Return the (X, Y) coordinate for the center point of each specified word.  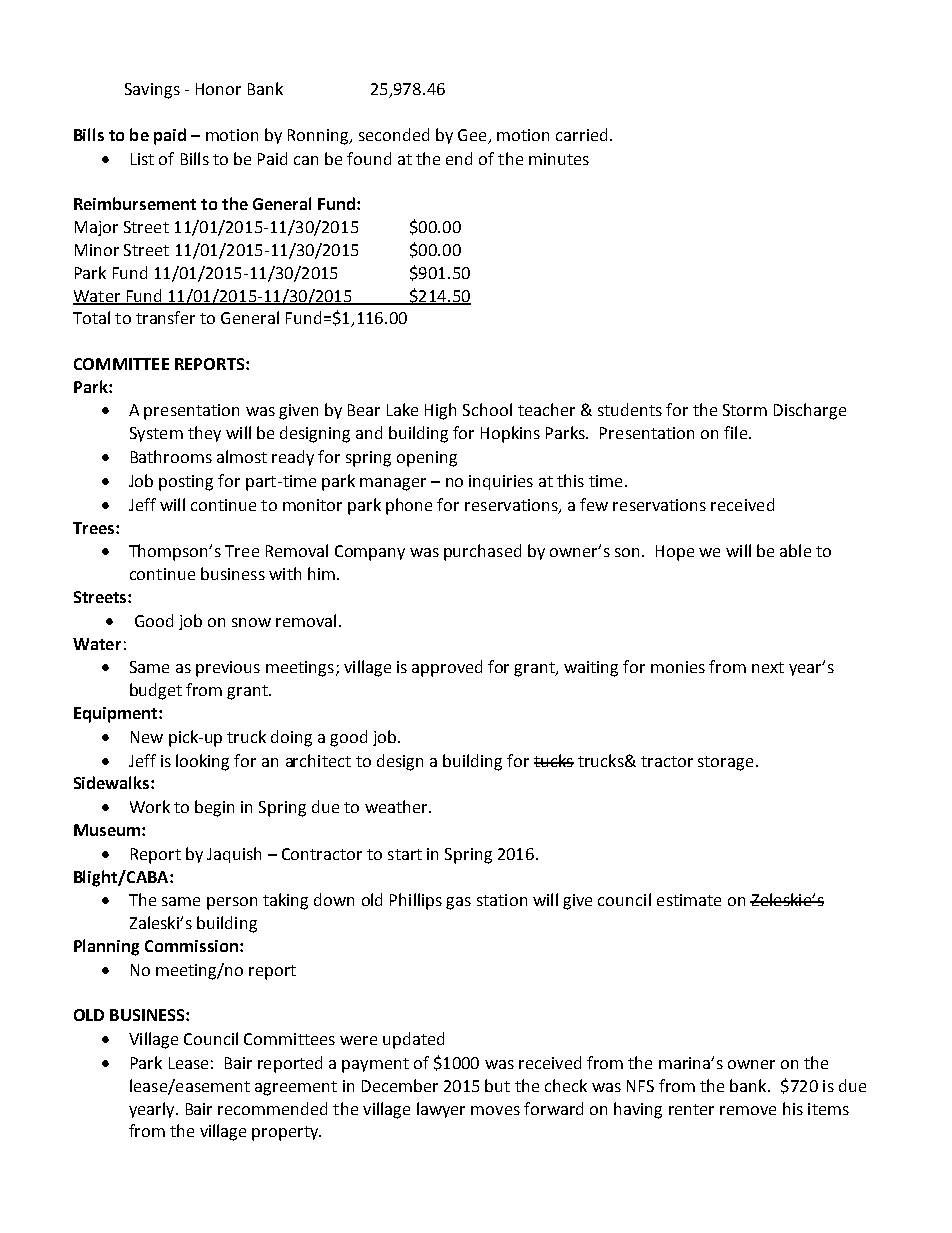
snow (251, 622)
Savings (152, 91)
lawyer (441, 1110)
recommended (272, 1108)
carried (581, 134)
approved (447, 668)
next (768, 667)
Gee (473, 136)
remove (748, 1110)
